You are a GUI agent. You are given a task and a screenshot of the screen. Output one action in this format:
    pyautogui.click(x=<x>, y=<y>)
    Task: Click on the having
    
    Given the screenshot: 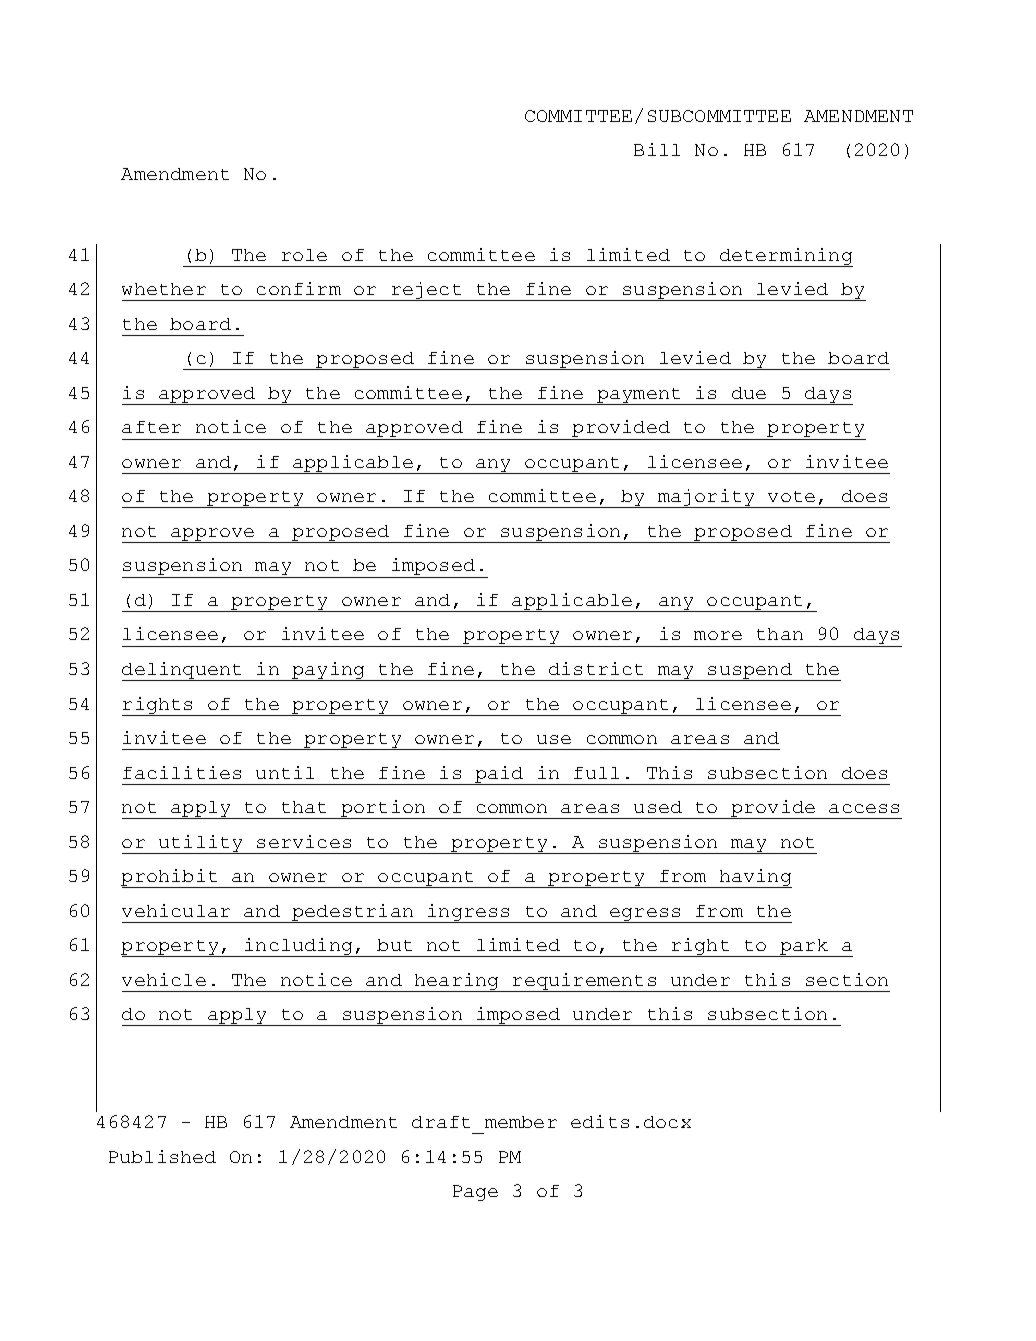 What is the action you would take?
    pyautogui.click(x=755, y=878)
